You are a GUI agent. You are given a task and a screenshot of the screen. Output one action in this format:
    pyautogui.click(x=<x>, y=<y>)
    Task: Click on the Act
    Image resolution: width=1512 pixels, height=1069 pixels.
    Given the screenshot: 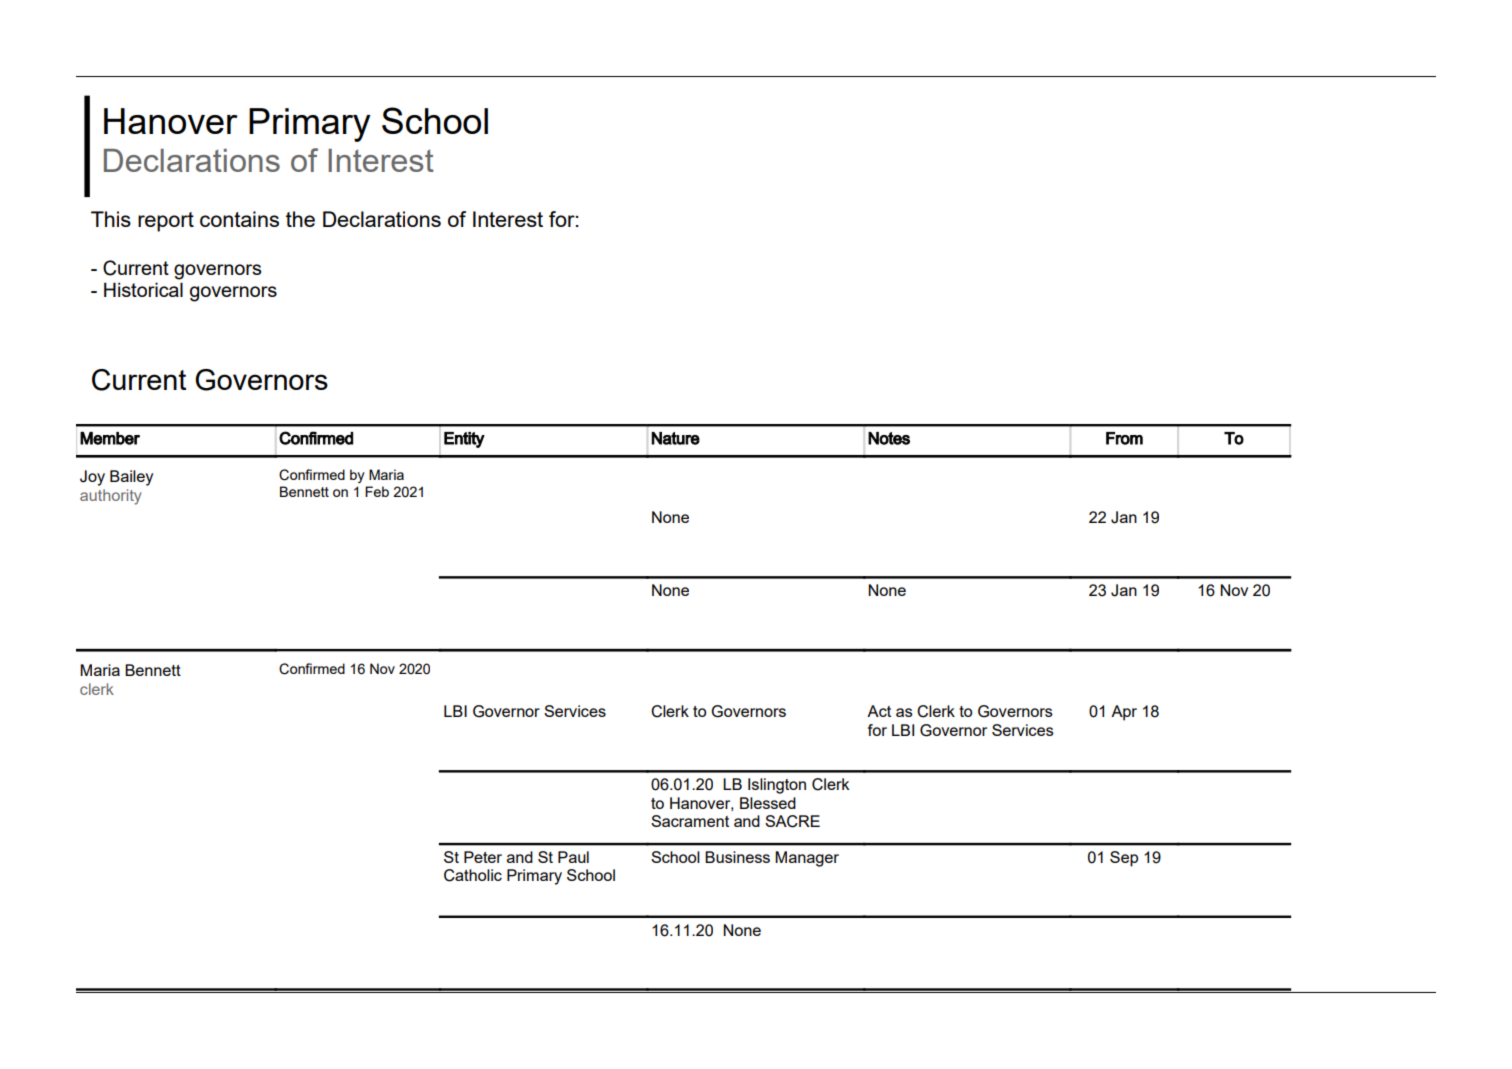 What is the action you would take?
    pyautogui.click(x=879, y=711)
